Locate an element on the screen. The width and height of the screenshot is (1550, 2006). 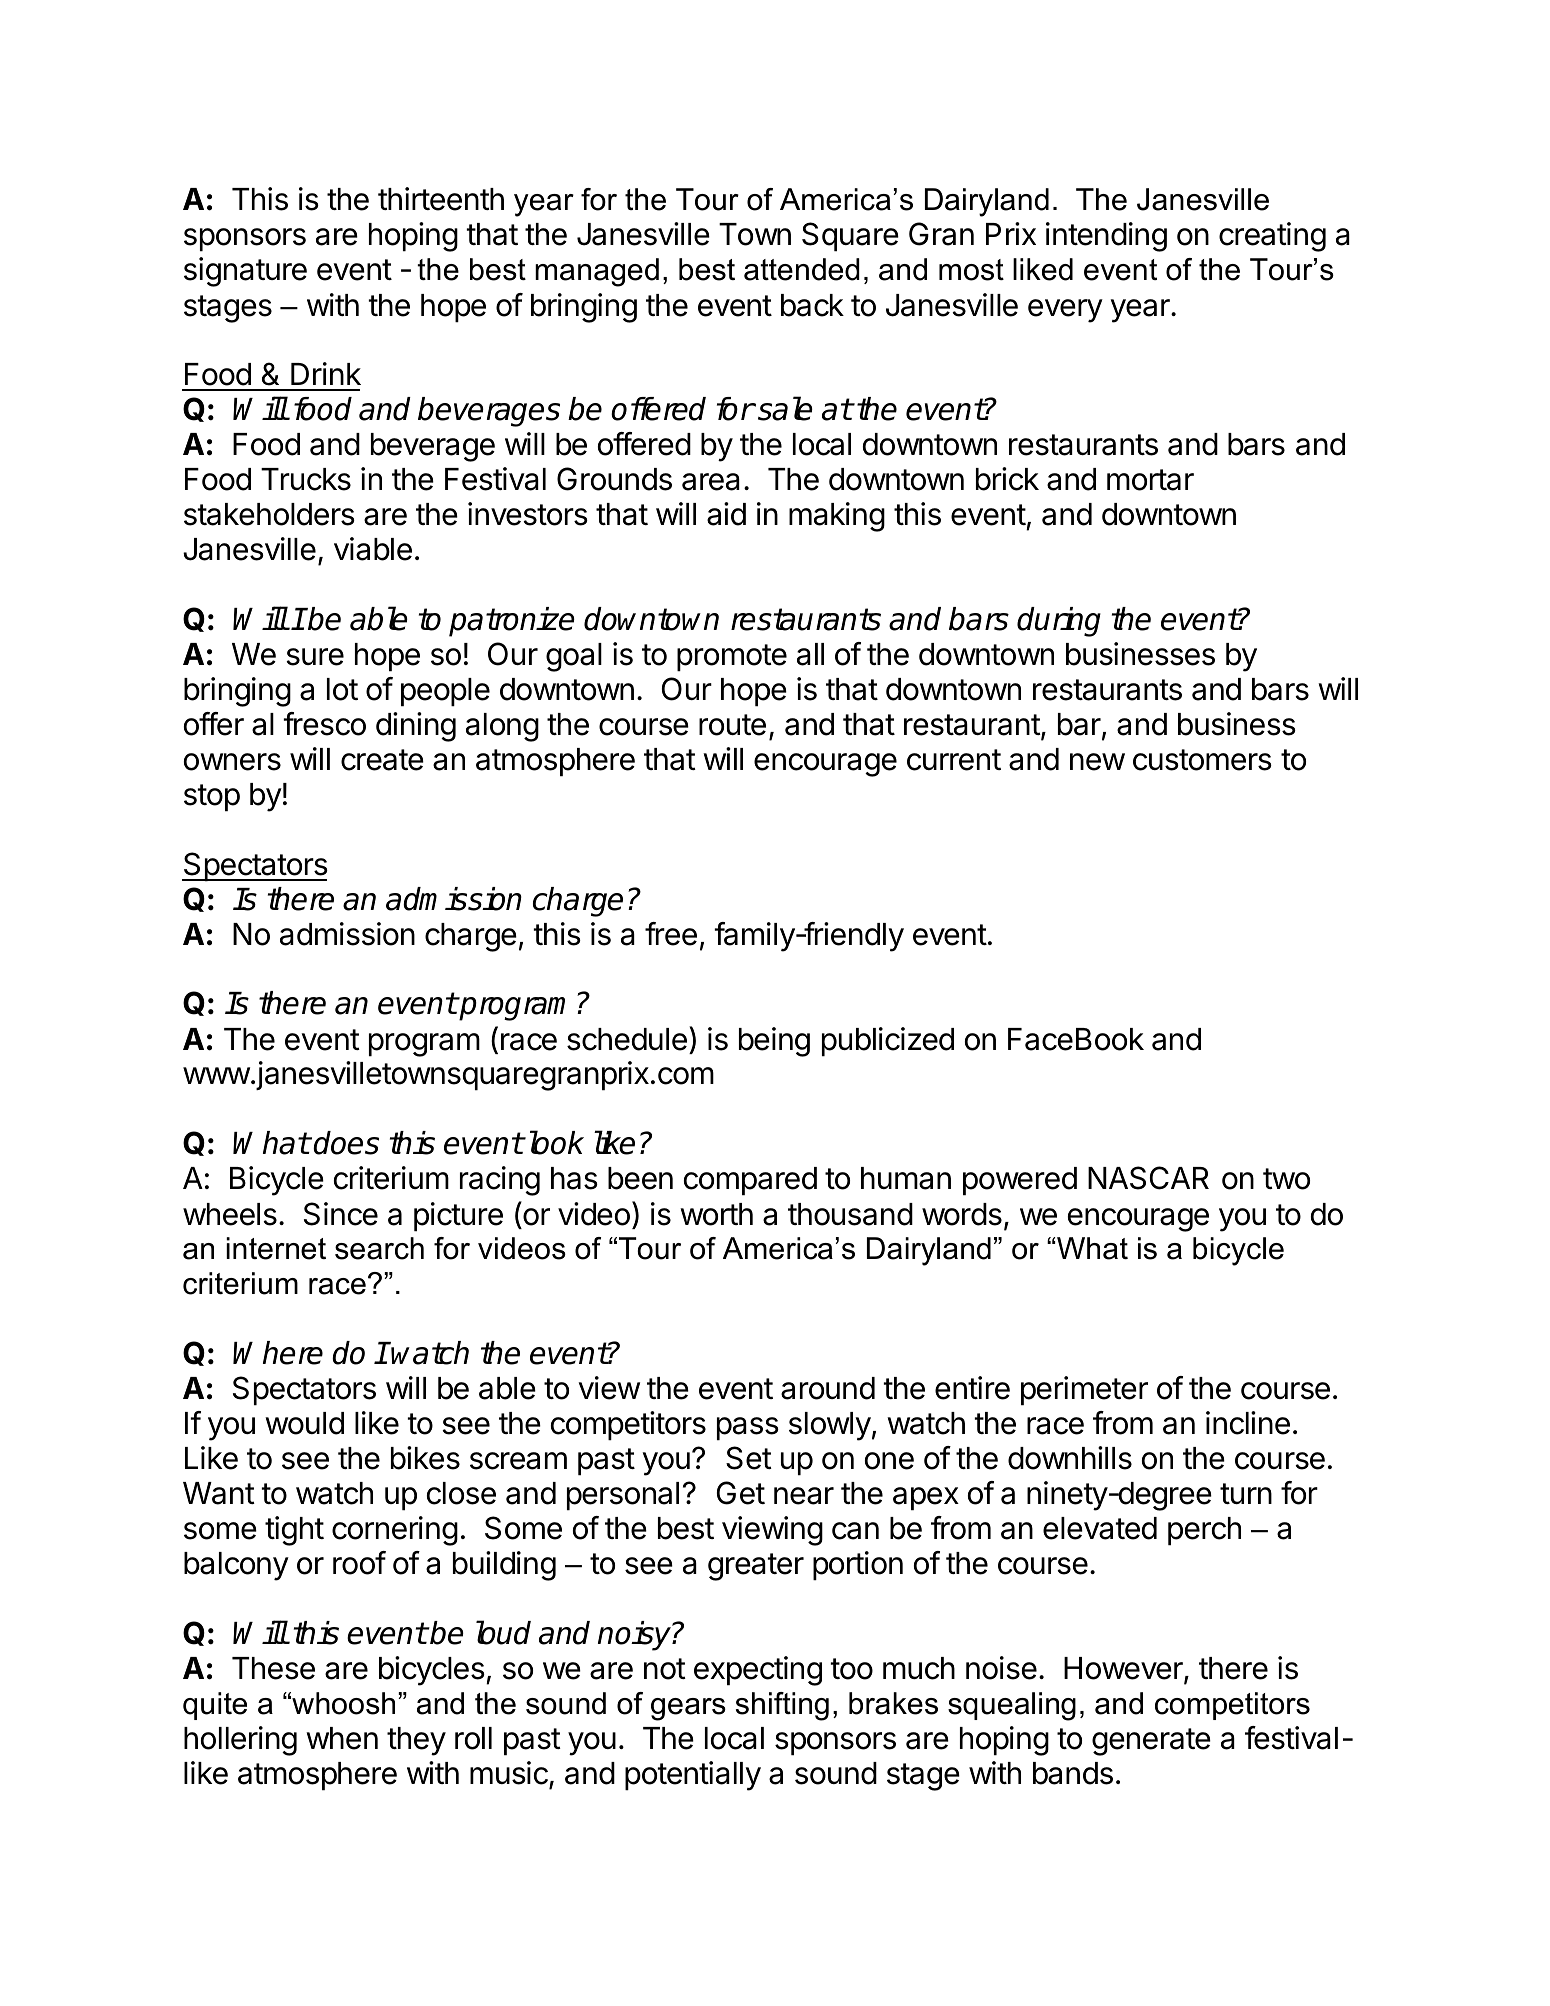
NASCAR is located at coordinates (1148, 1178).
